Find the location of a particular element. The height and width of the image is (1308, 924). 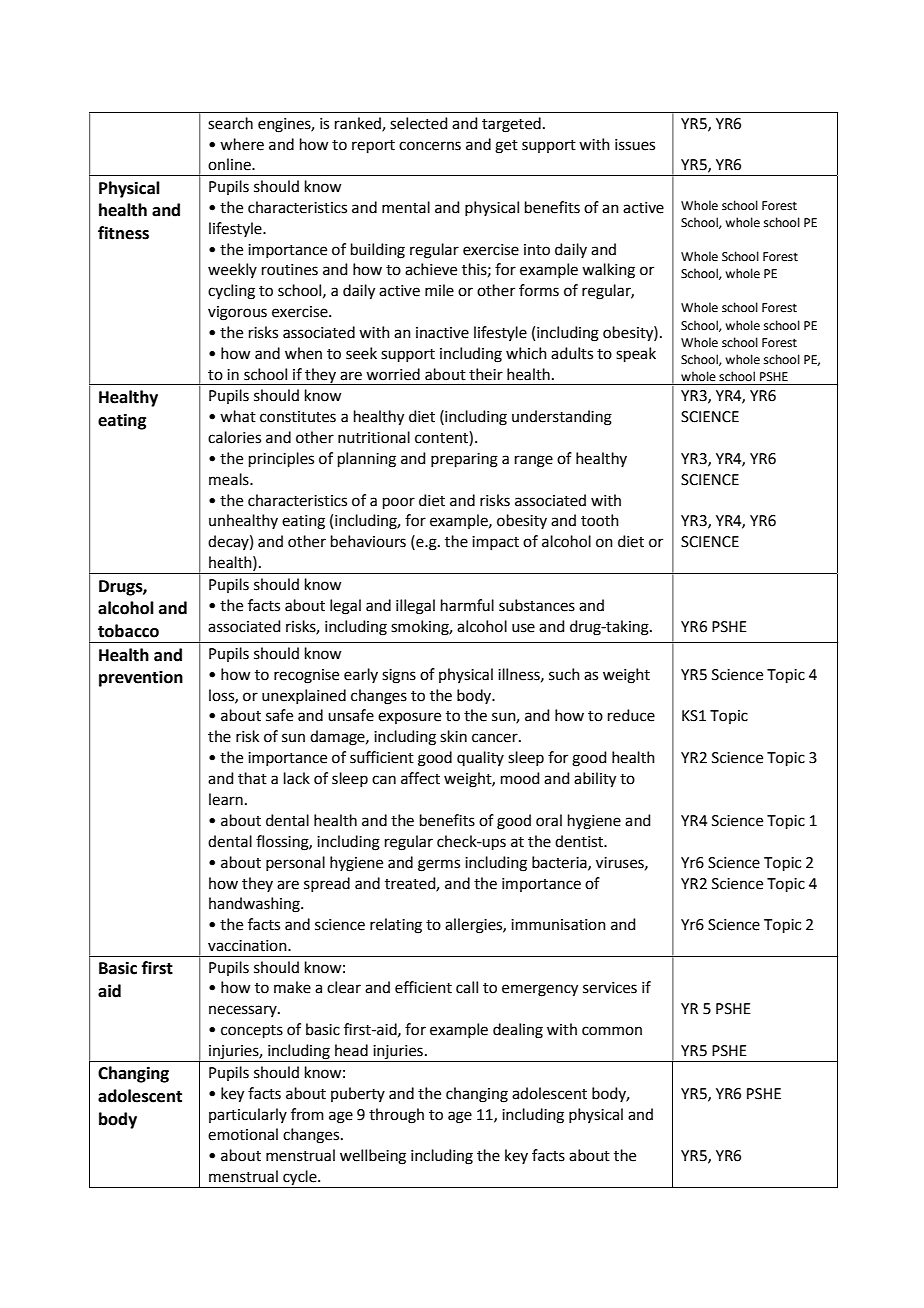

common is located at coordinates (612, 1031).
